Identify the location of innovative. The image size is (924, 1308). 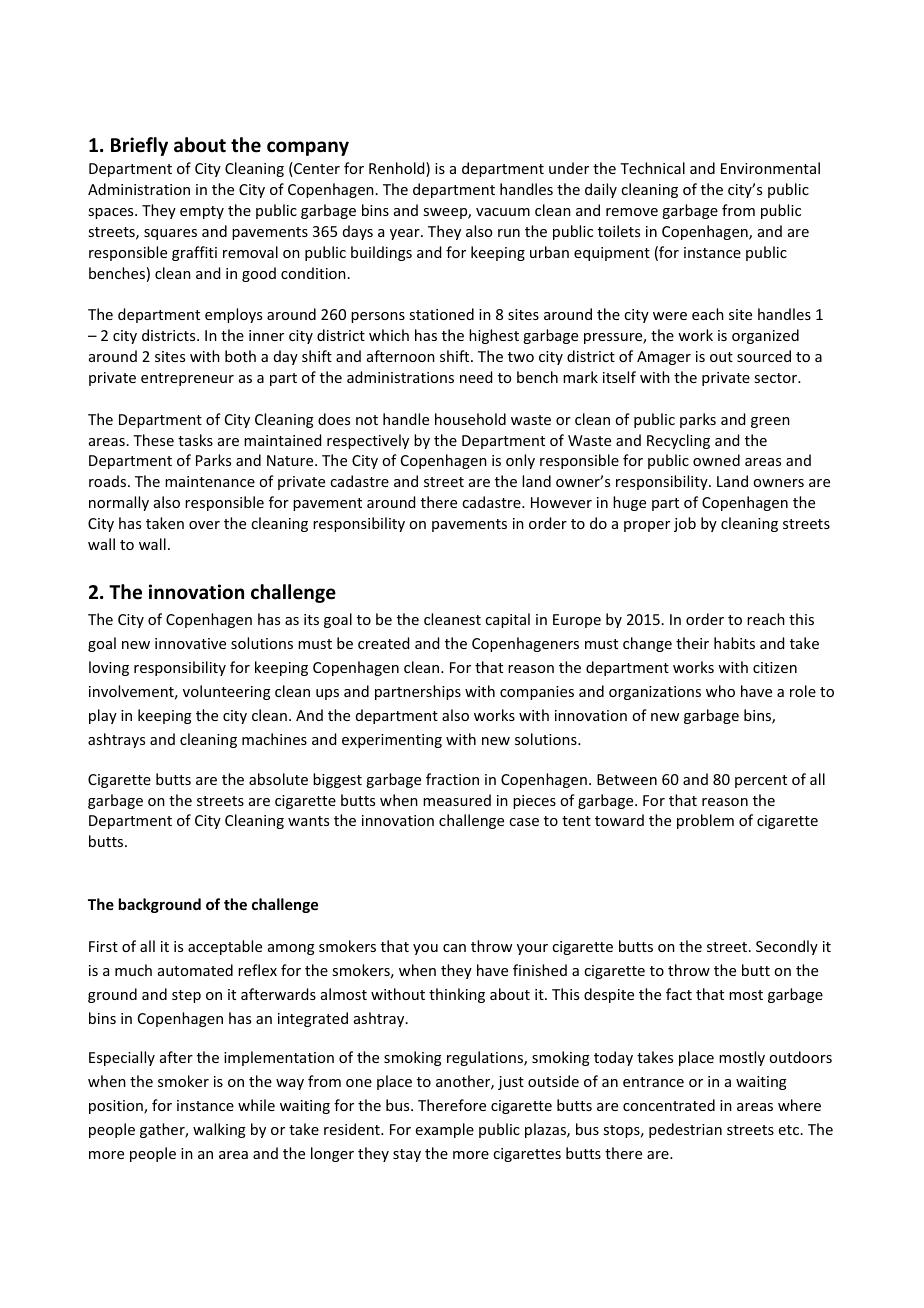
(190, 643).
